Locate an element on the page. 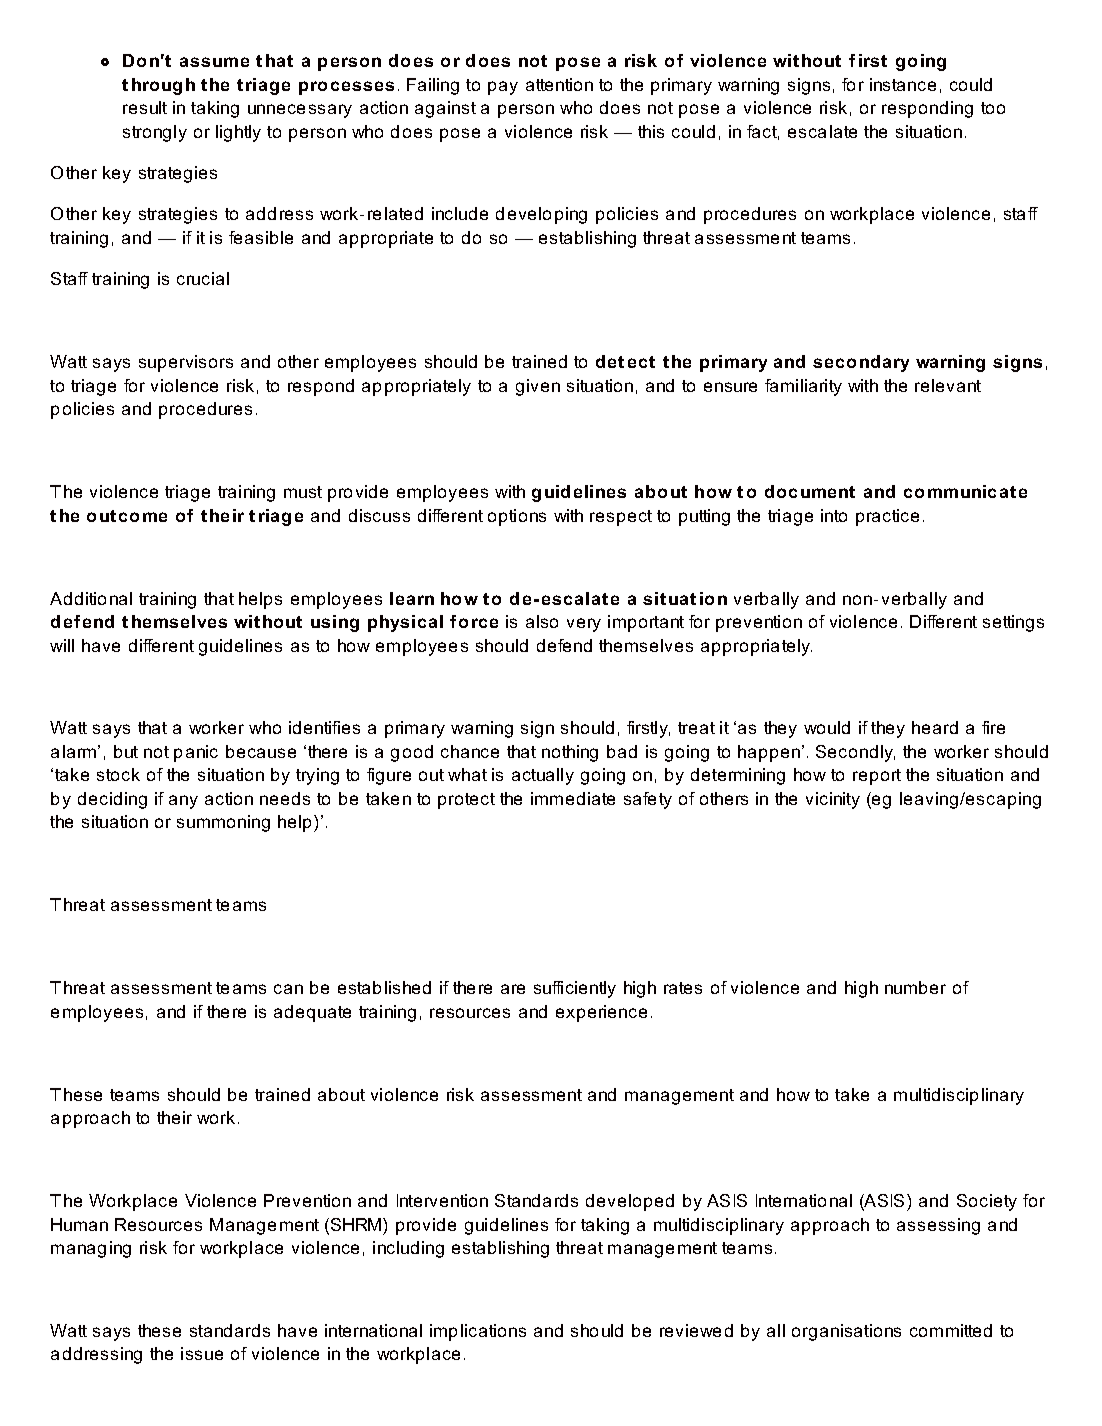 The image size is (1102, 1426). nothing is located at coordinates (570, 753).
